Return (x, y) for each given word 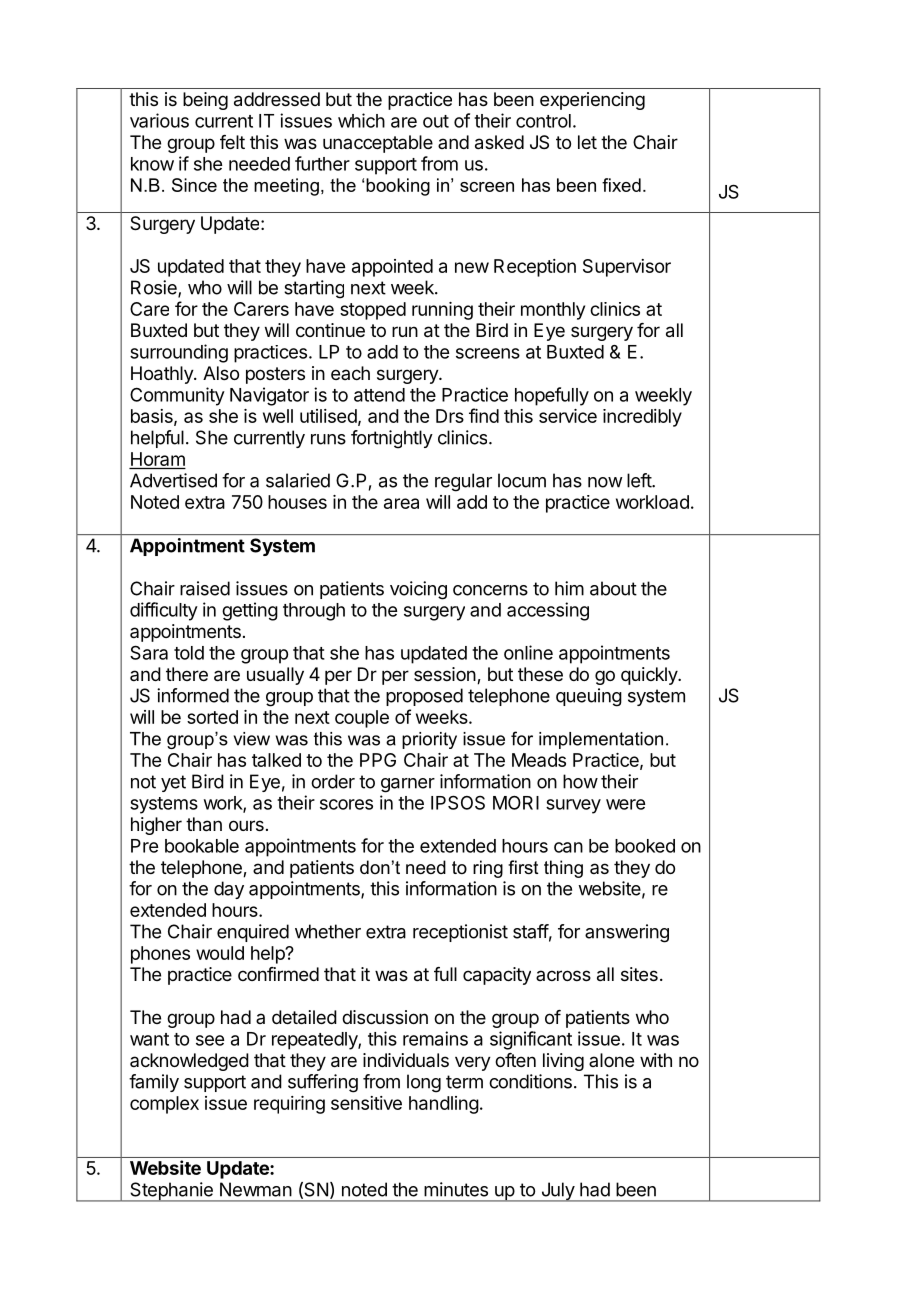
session (445, 674)
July (557, 1192)
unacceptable (378, 144)
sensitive (366, 1103)
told (189, 653)
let (587, 142)
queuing (589, 697)
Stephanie (171, 1192)
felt (232, 142)
